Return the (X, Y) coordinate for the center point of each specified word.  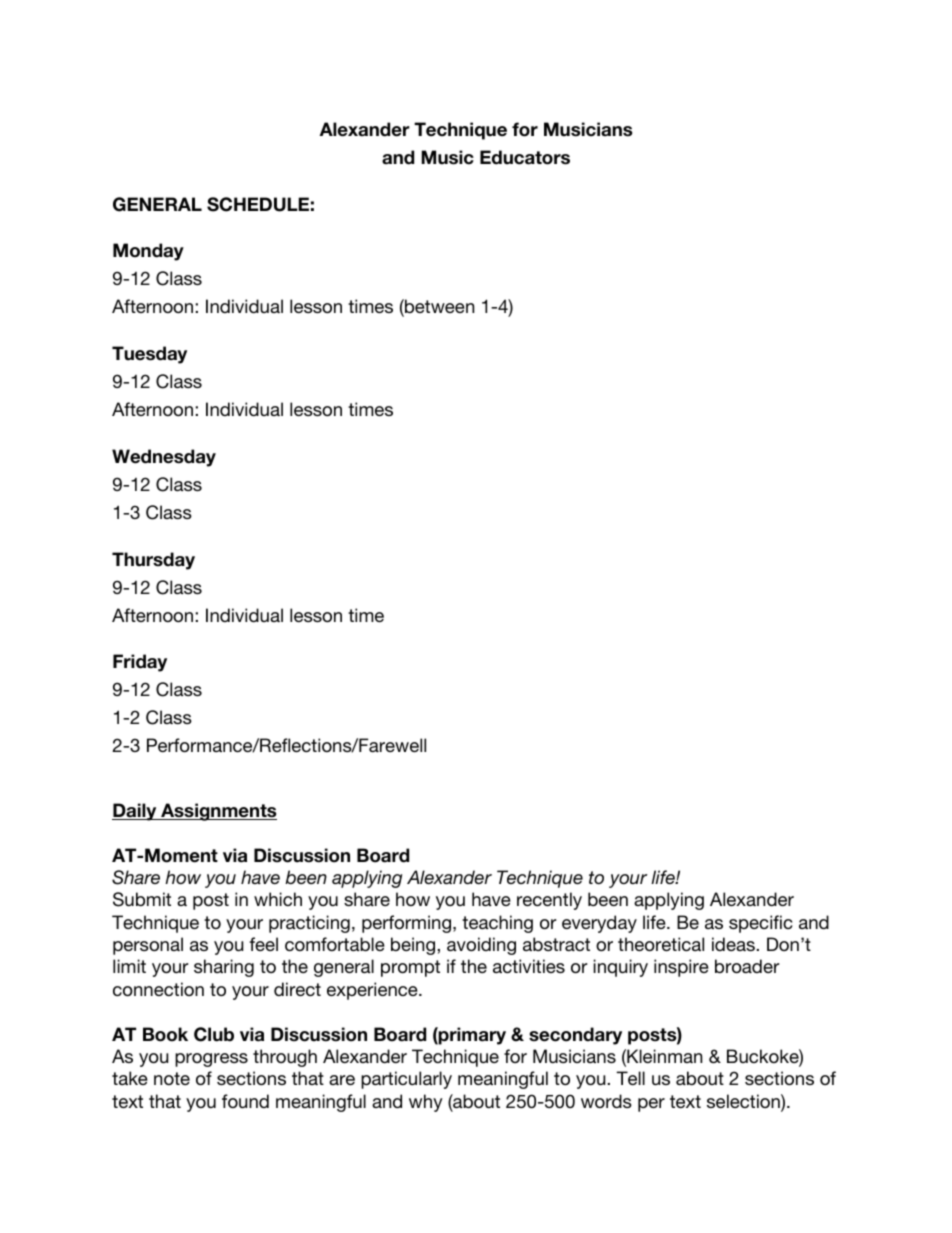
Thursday (153, 561)
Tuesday (149, 355)
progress (211, 1060)
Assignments (218, 812)
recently (549, 901)
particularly (406, 1080)
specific (760, 924)
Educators (525, 157)
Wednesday (164, 458)
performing (408, 924)
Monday (148, 252)
